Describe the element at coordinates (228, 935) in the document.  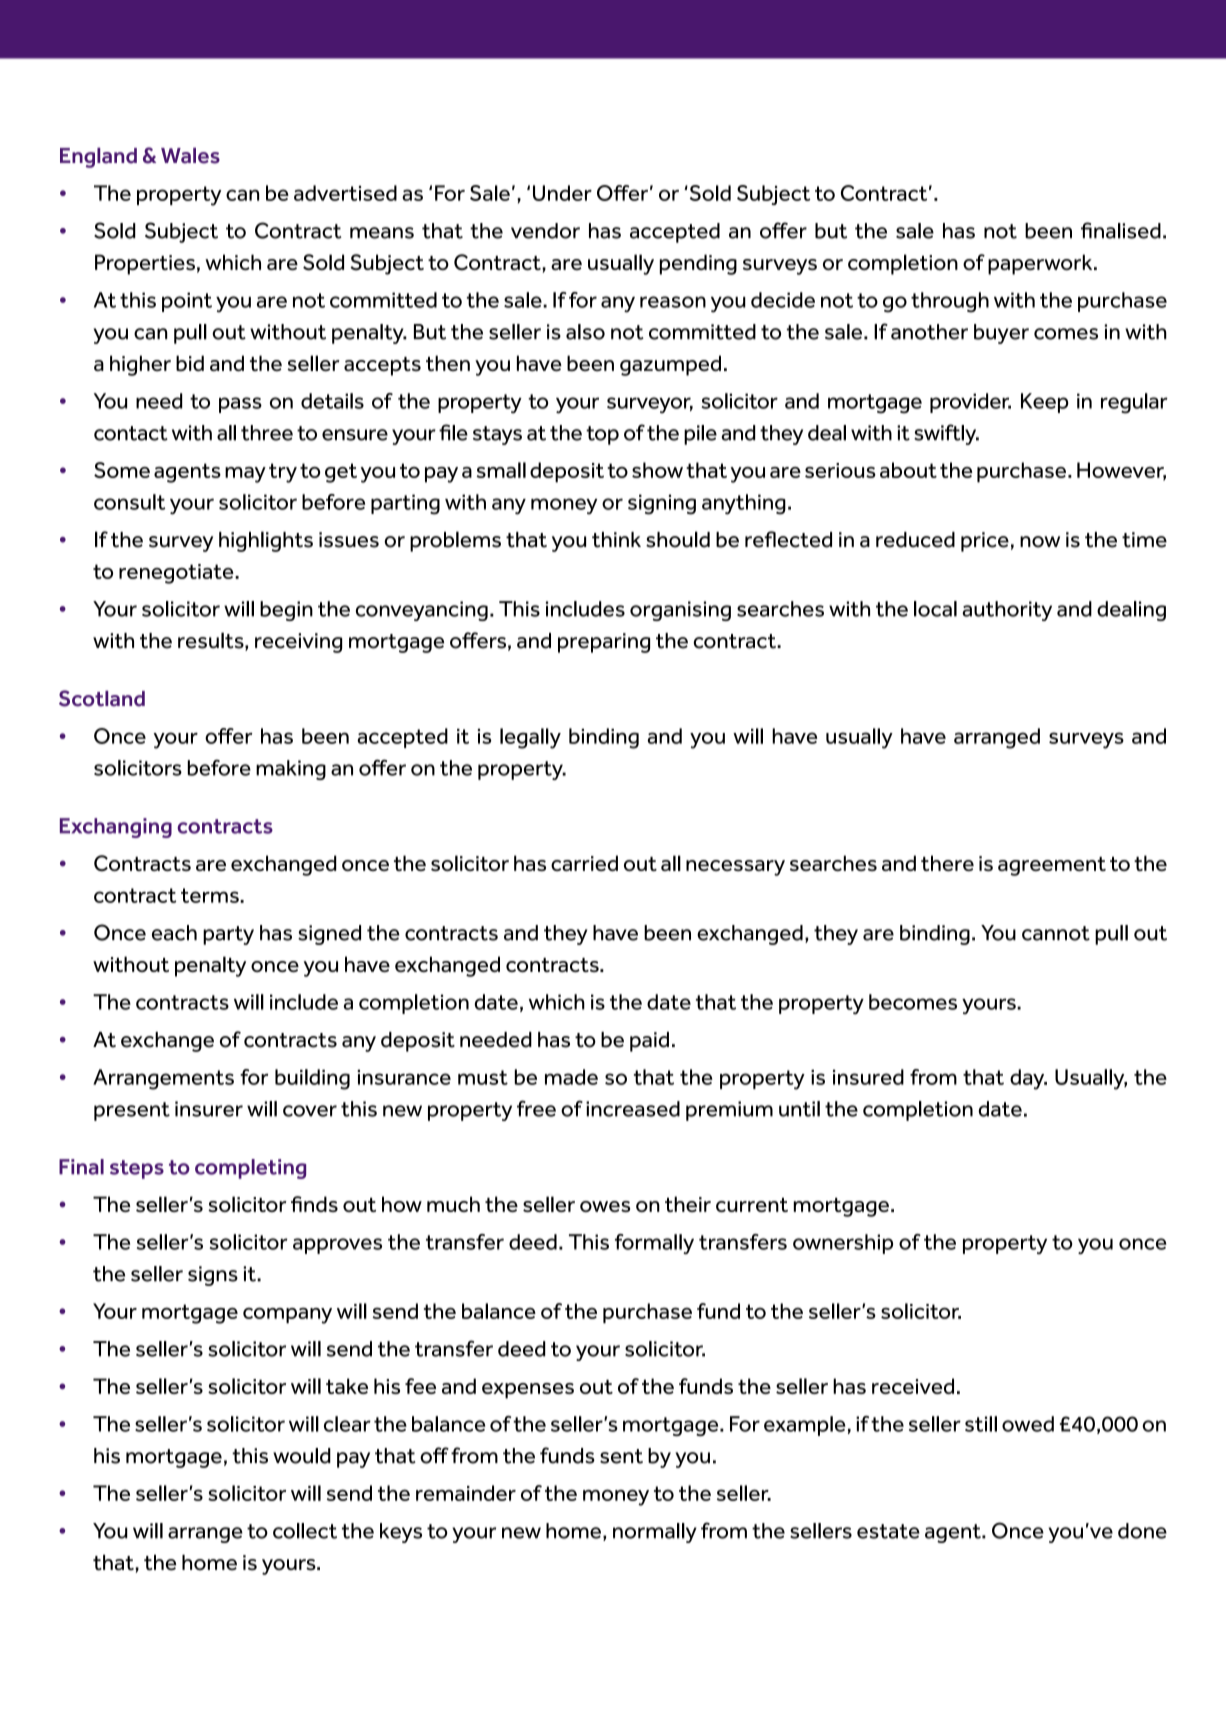
I see `party` at that location.
